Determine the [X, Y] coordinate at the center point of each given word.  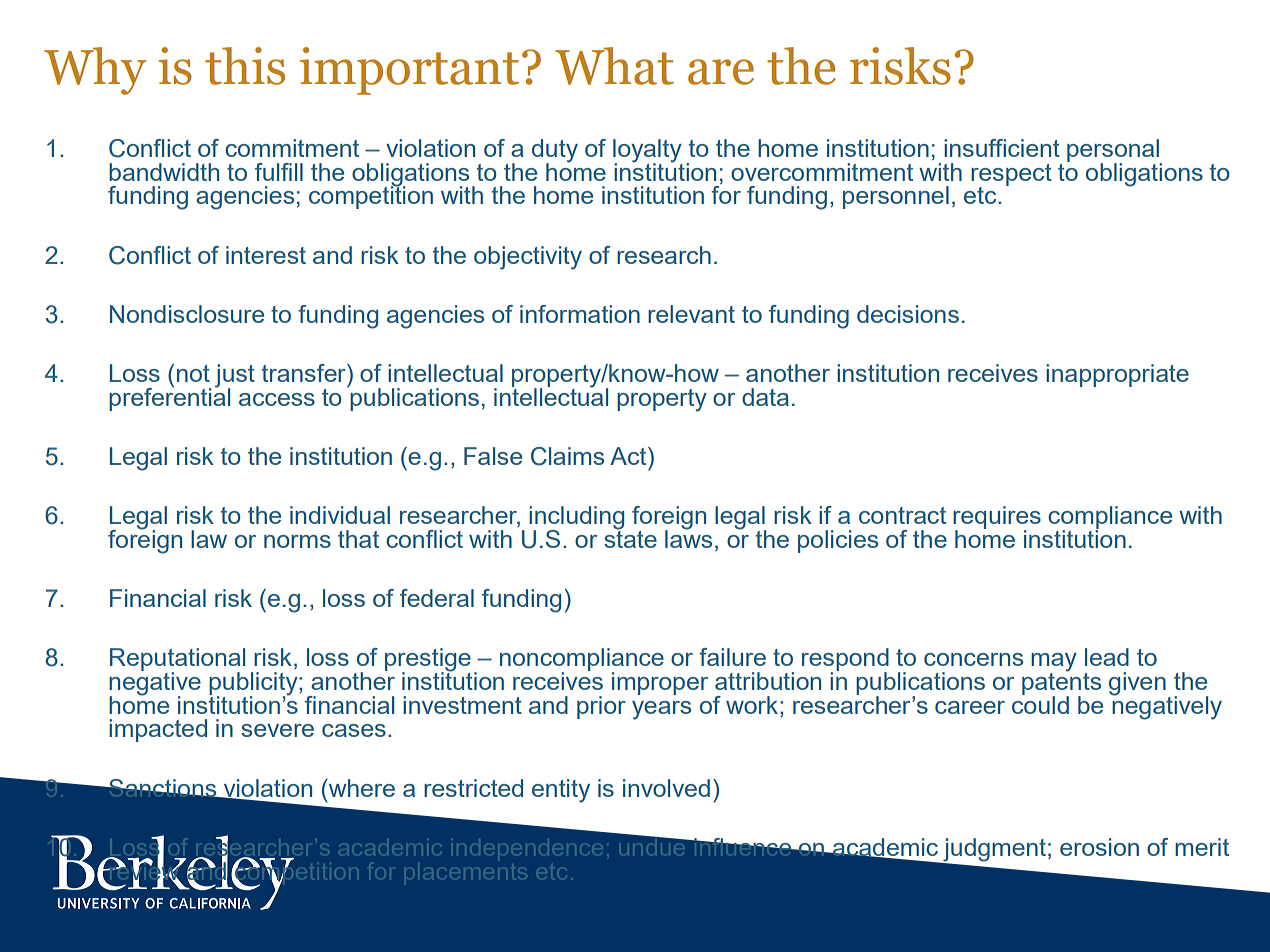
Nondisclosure [187, 314]
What [614, 66]
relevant [691, 314]
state [630, 538]
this [245, 66]
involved [666, 788]
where [360, 788]
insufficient [1002, 148]
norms [297, 541]
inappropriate [1117, 375]
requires [997, 519]
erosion [1099, 847]
